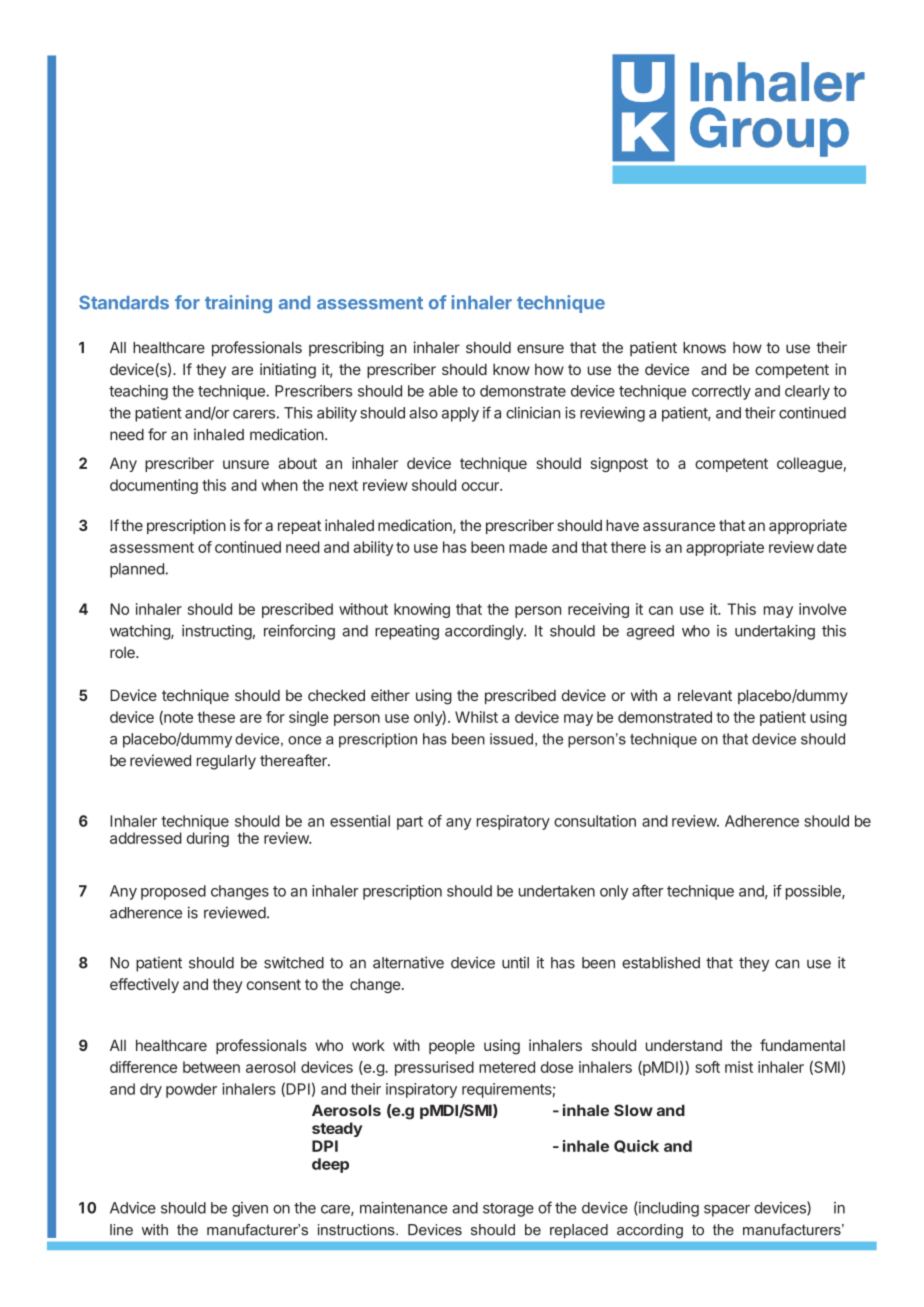  I want to click on storage, so click(508, 1210).
